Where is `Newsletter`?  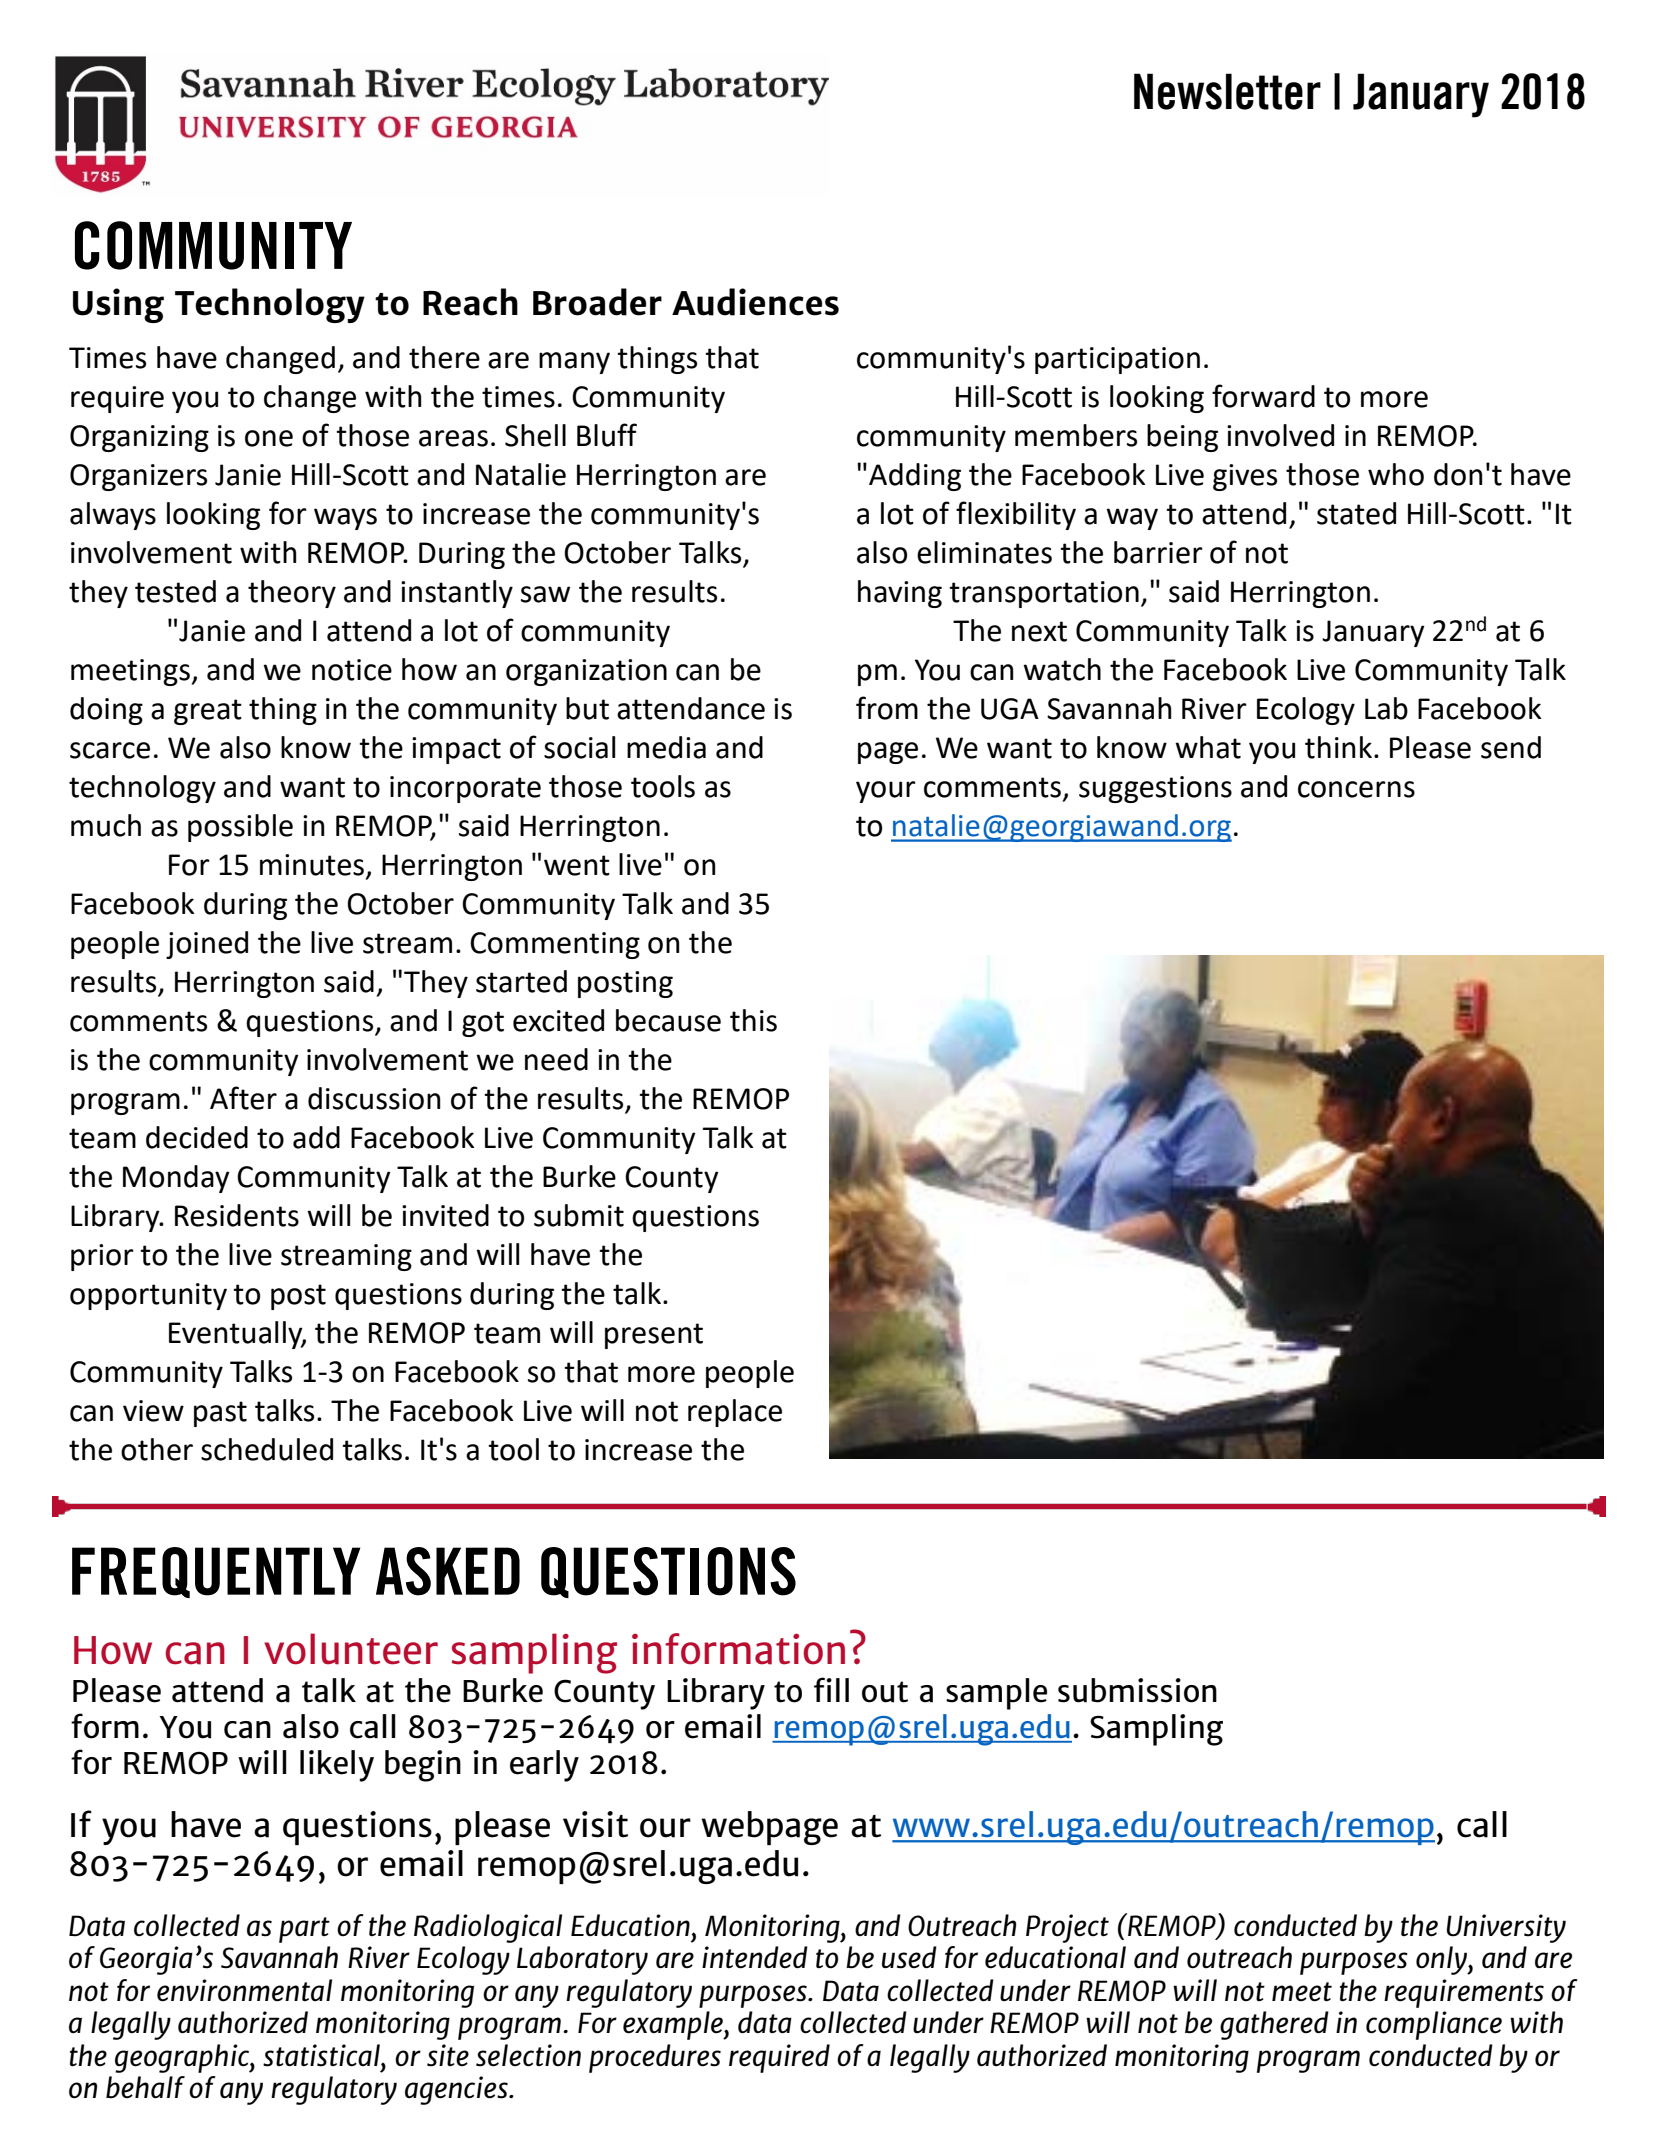 Newsletter is located at coordinates (1227, 91).
